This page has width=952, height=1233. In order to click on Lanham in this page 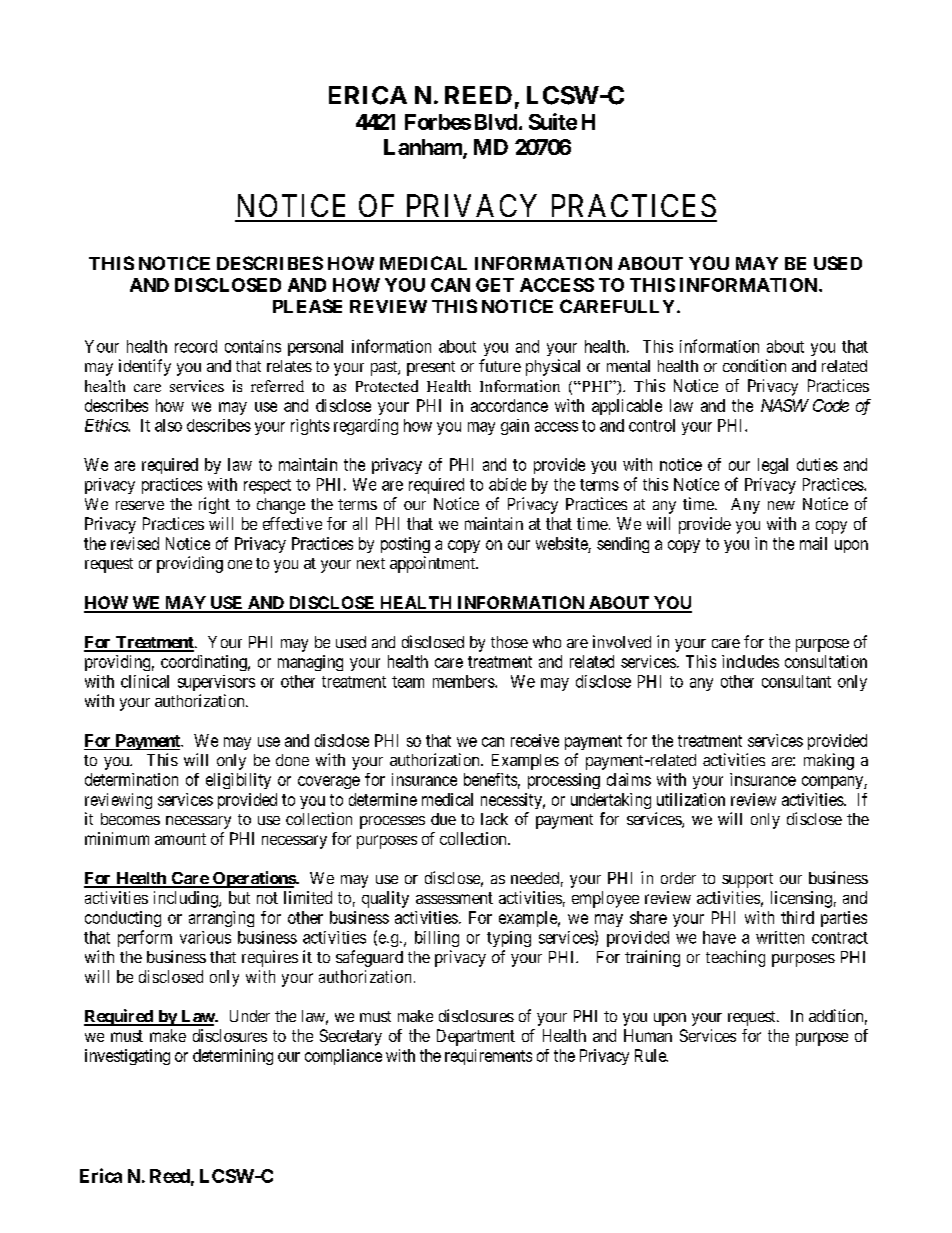, I will do `click(424, 148)`.
